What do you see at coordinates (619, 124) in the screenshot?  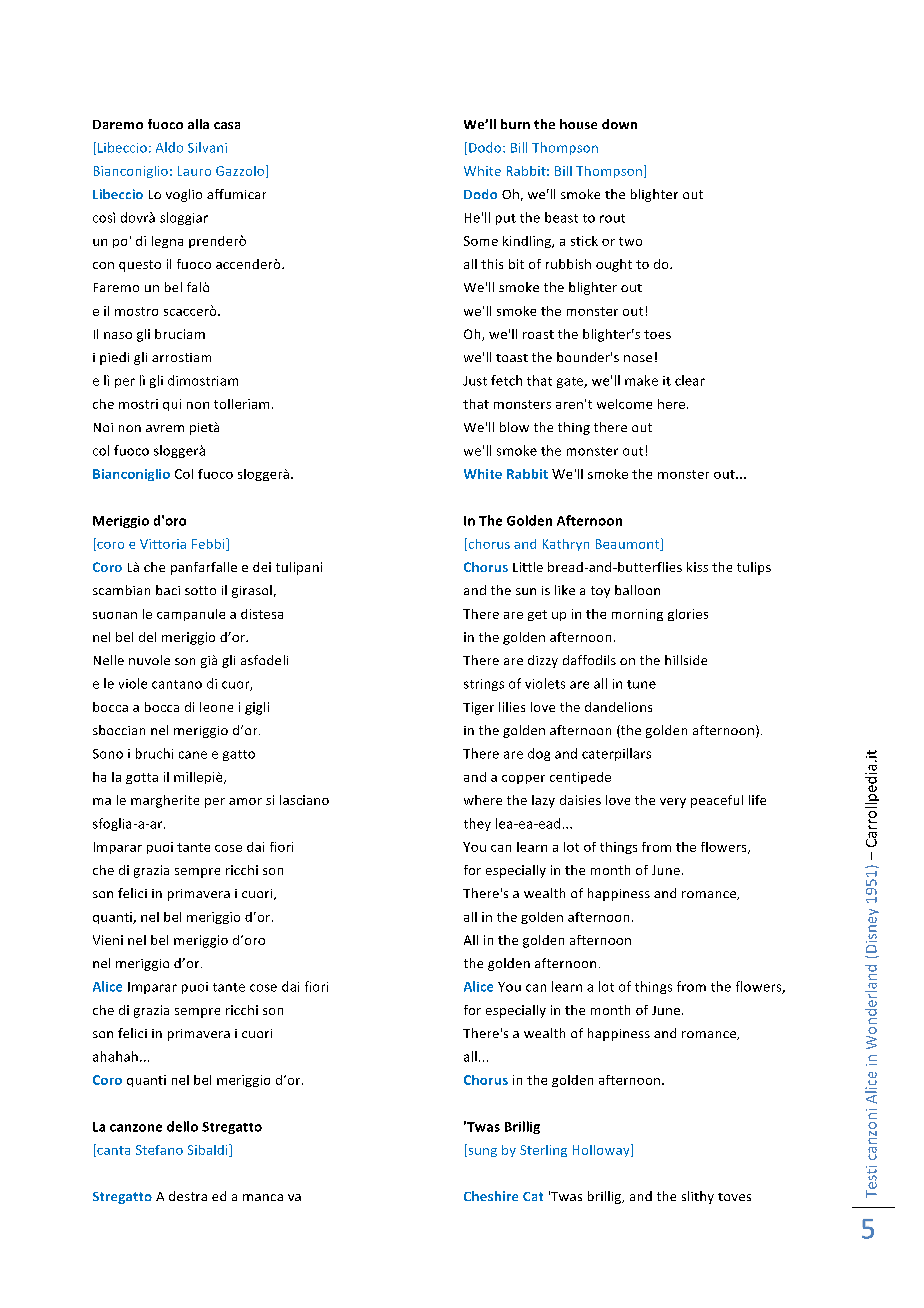 I see `down` at bounding box center [619, 124].
